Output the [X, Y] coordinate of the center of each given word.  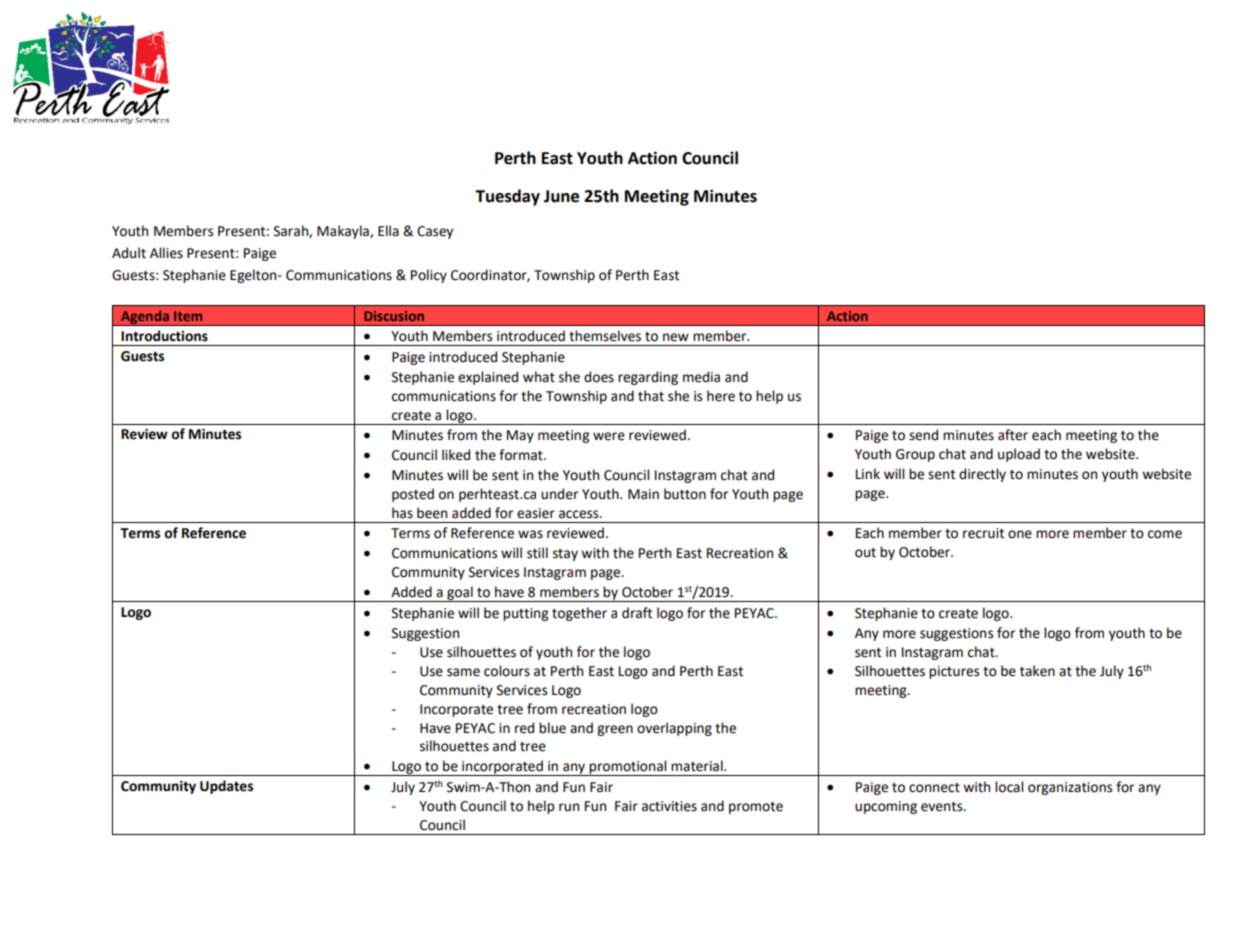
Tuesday [507, 197]
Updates [226, 787]
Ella [388, 230]
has [402, 513]
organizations [1070, 788]
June [561, 196]
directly [982, 475]
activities [669, 806]
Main [643, 494]
